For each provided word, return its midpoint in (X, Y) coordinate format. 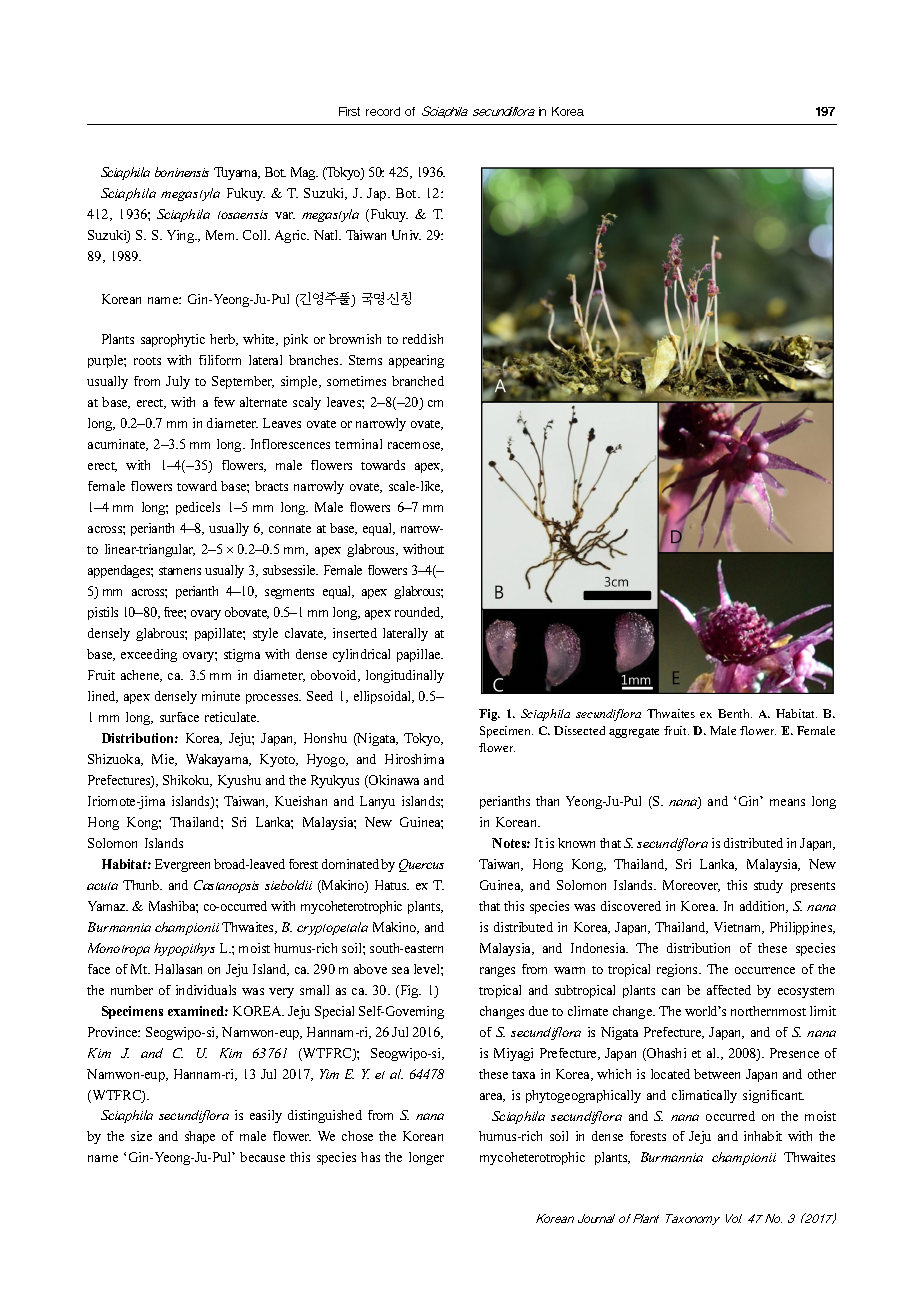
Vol (734, 1218)
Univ (406, 235)
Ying (182, 236)
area (492, 1097)
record (383, 111)
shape (200, 1137)
